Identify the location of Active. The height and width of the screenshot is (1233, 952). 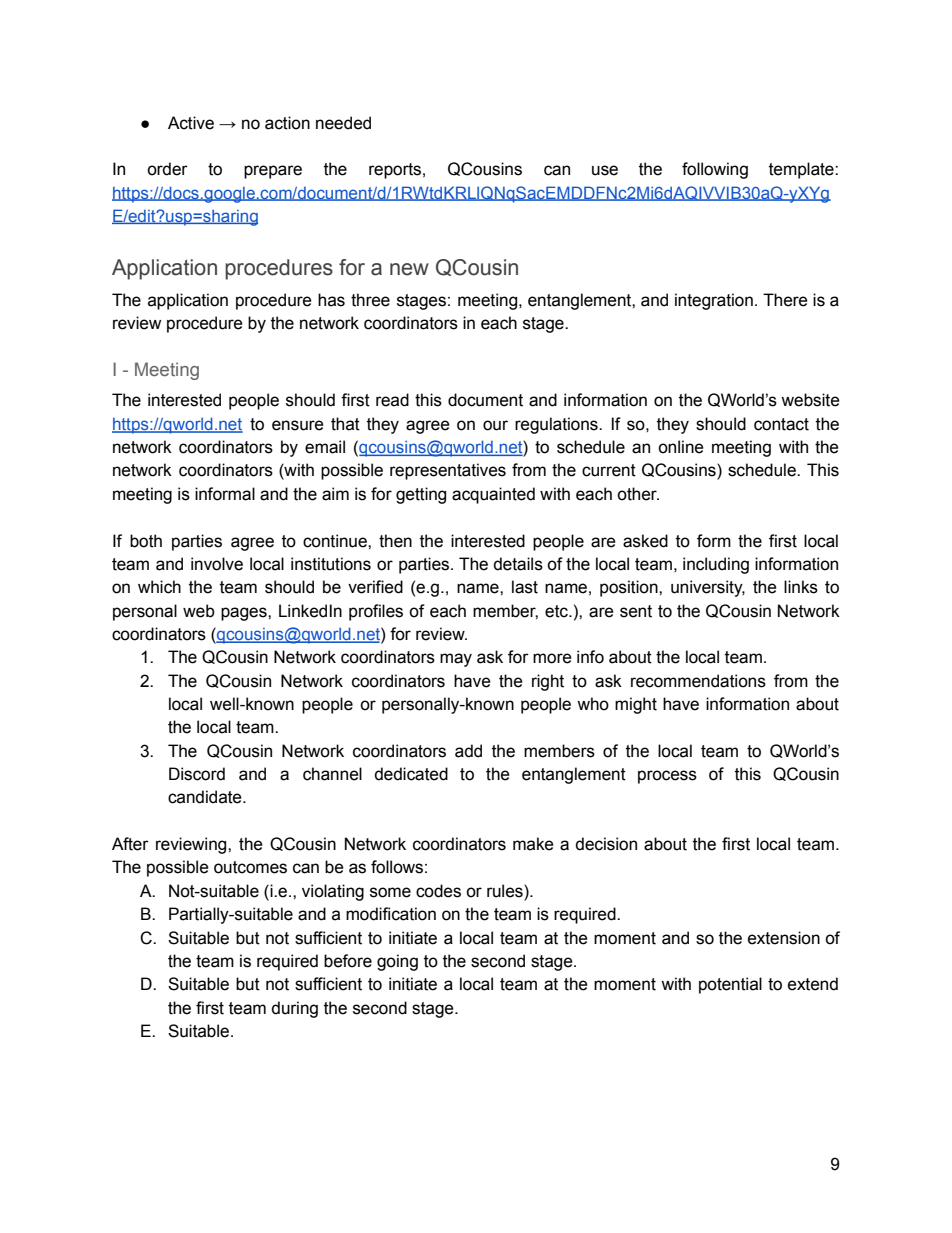
(191, 123).
